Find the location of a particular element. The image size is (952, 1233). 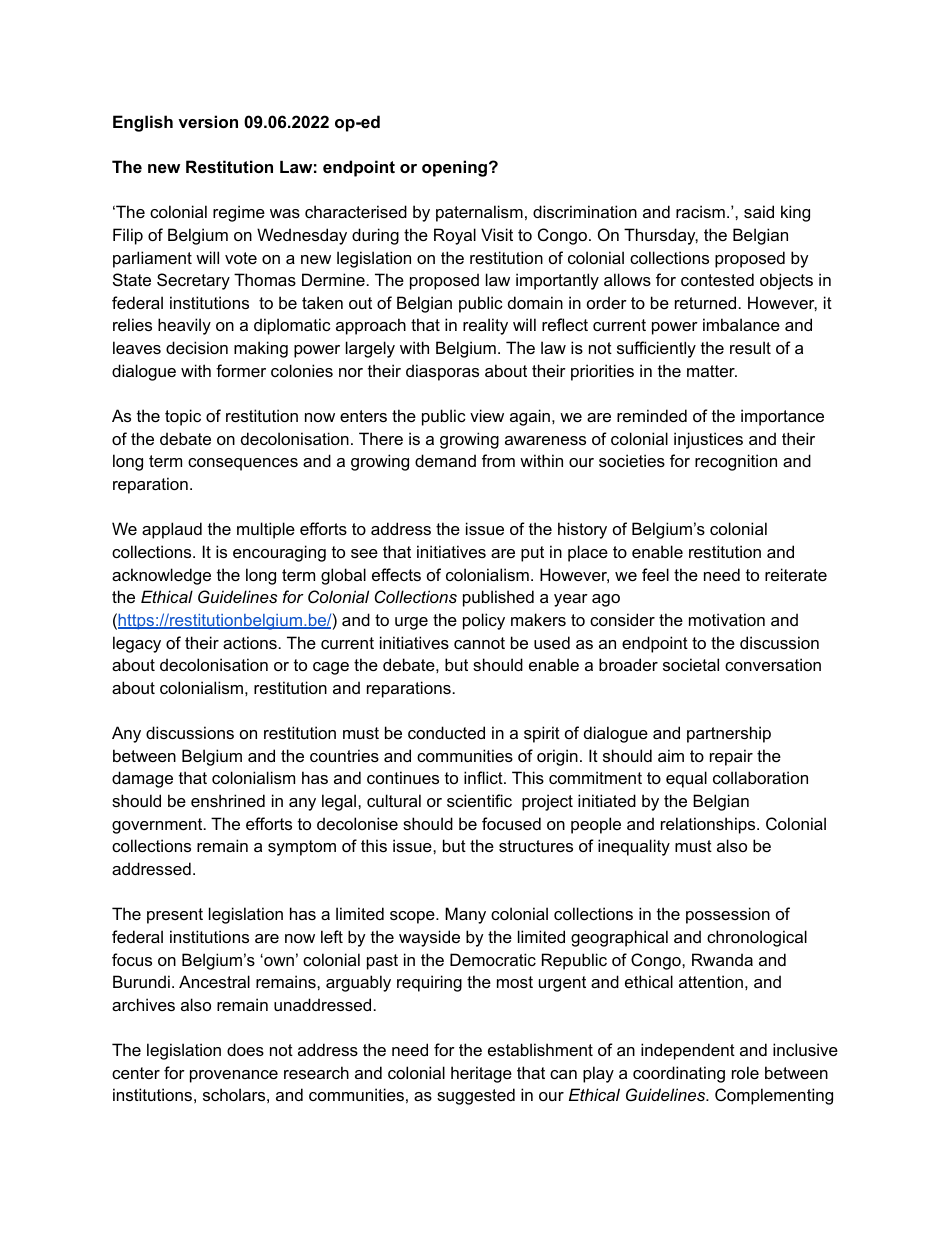

version is located at coordinates (208, 121).
